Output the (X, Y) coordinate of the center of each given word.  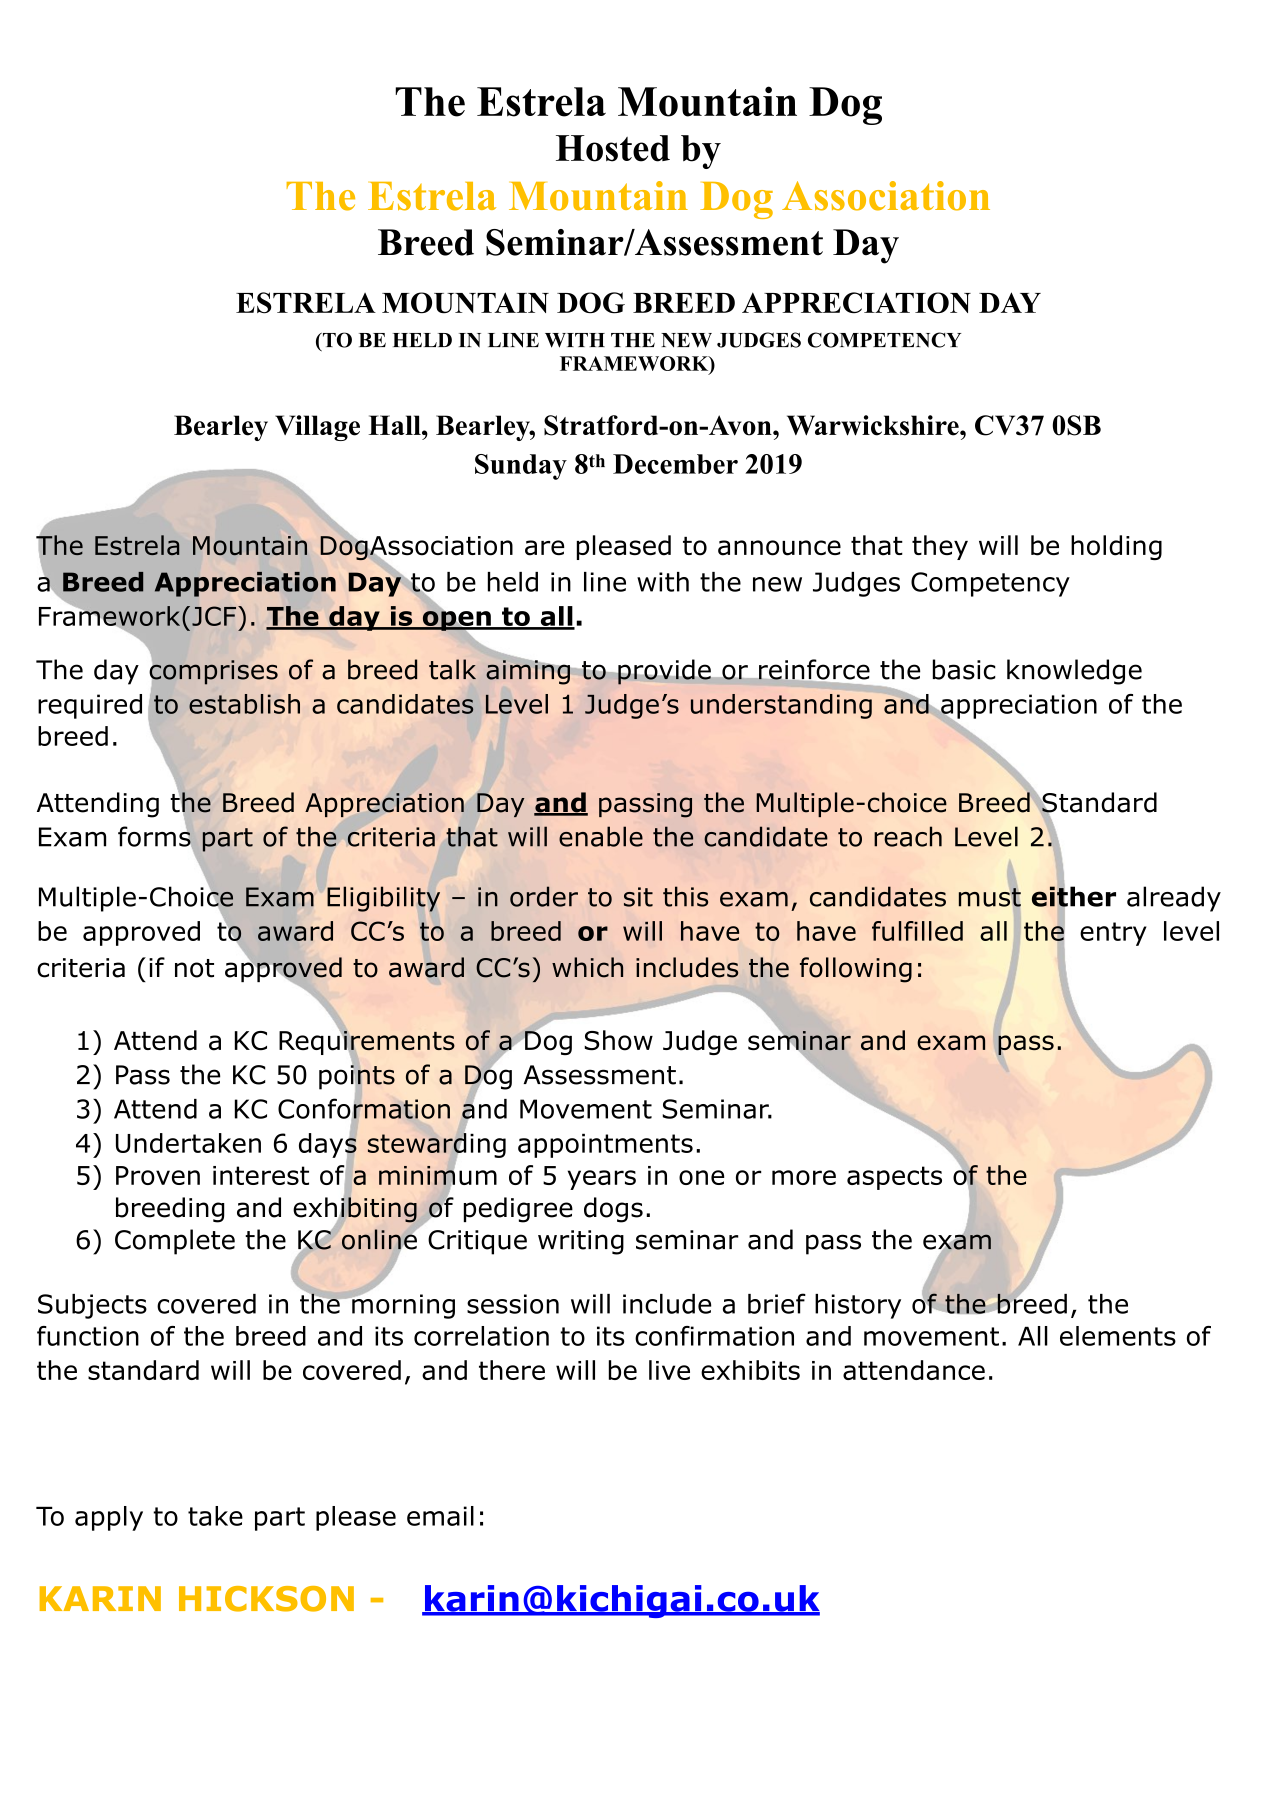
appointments (605, 1145)
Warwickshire (874, 425)
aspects (894, 1178)
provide (664, 672)
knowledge (1074, 672)
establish (244, 704)
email (440, 1516)
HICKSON (266, 1599)
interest (261, 1175)
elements (1118, 1336)
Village (317, 428)
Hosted (613, 148)
